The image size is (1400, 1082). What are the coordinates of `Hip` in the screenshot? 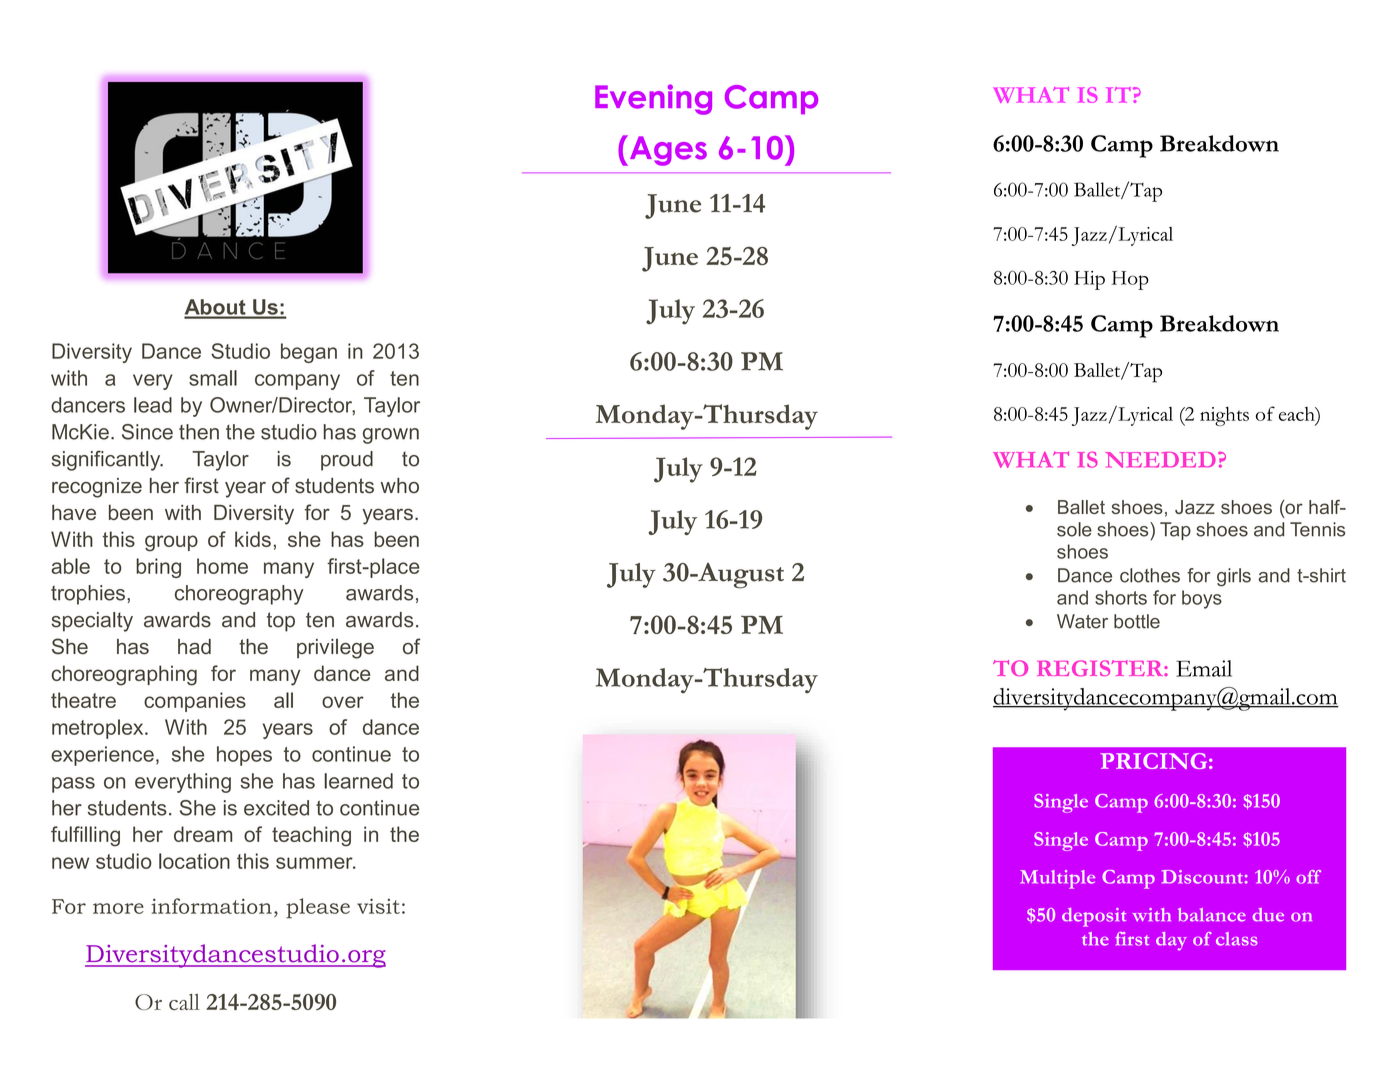 It's located at (1089, 280).
